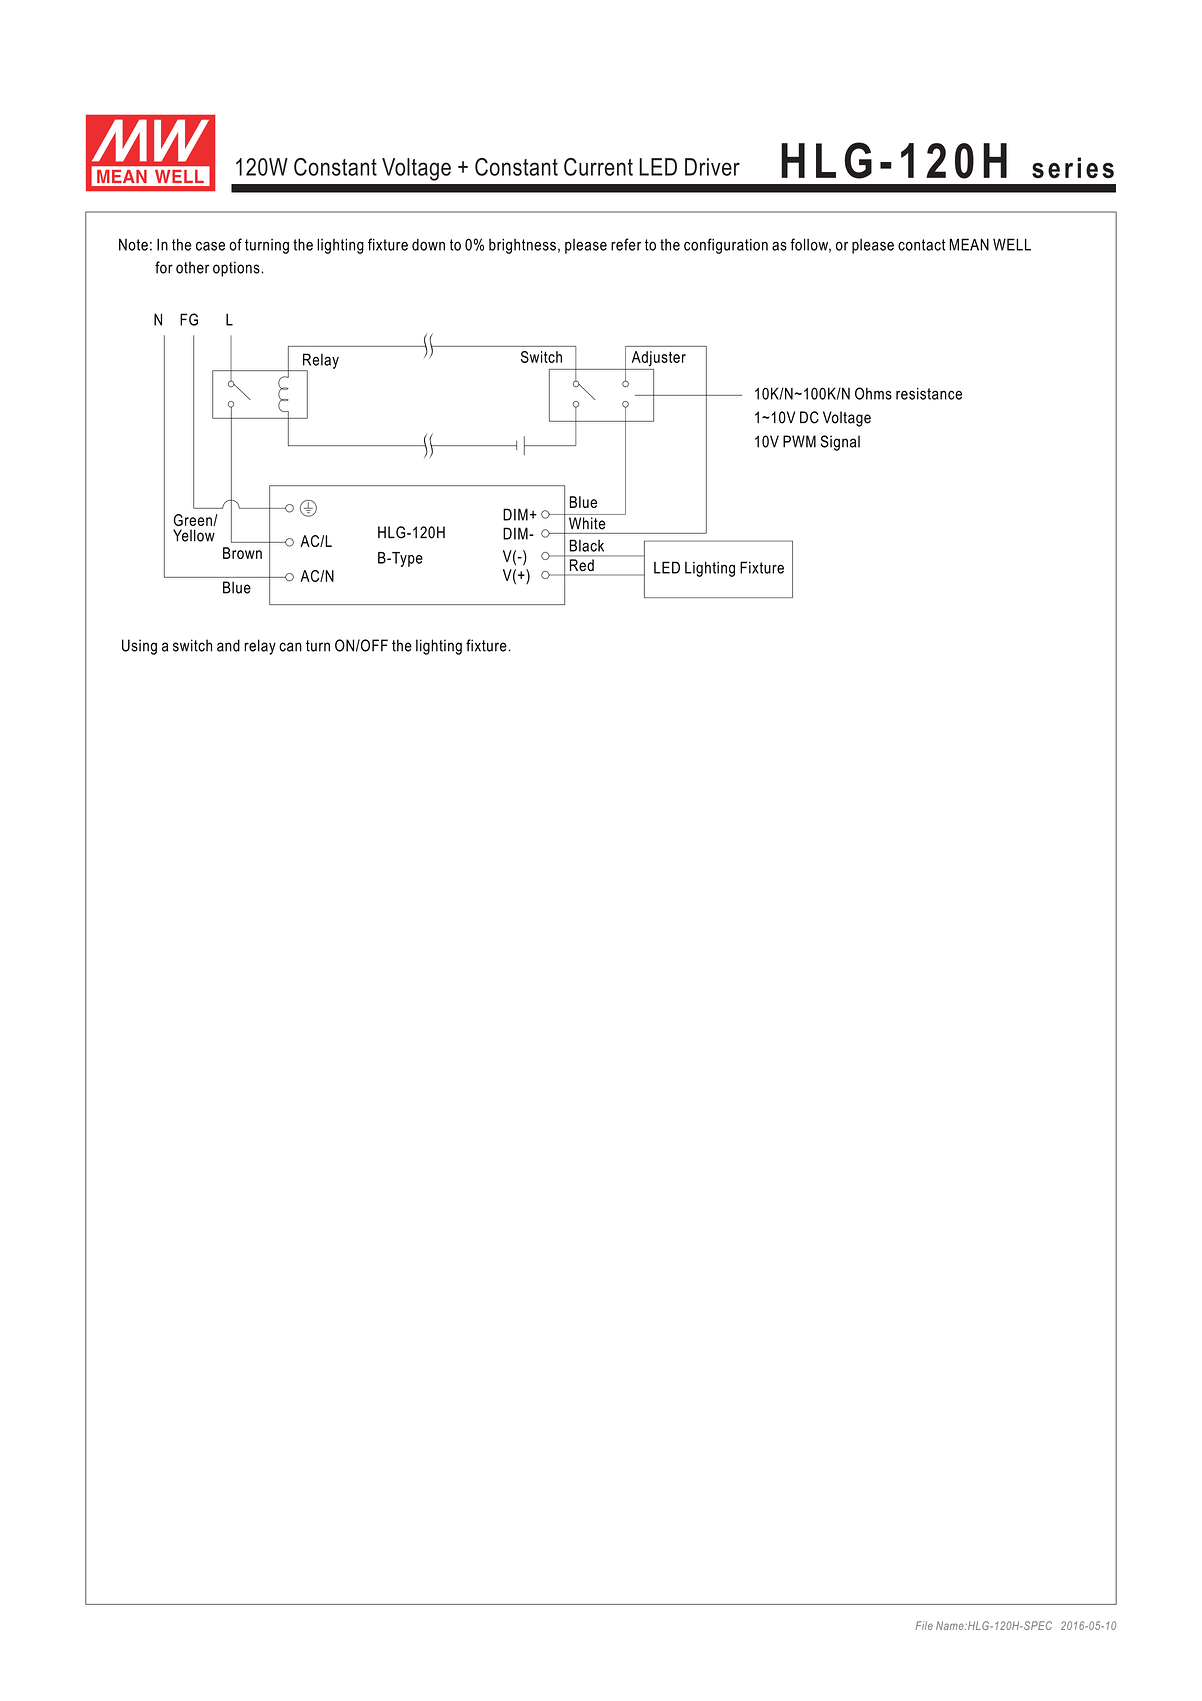 The height and width of the screenshot is (1701, 1202). Describe the element at coordinates (290, 647) in the screenshot. I see `can` at that location.
